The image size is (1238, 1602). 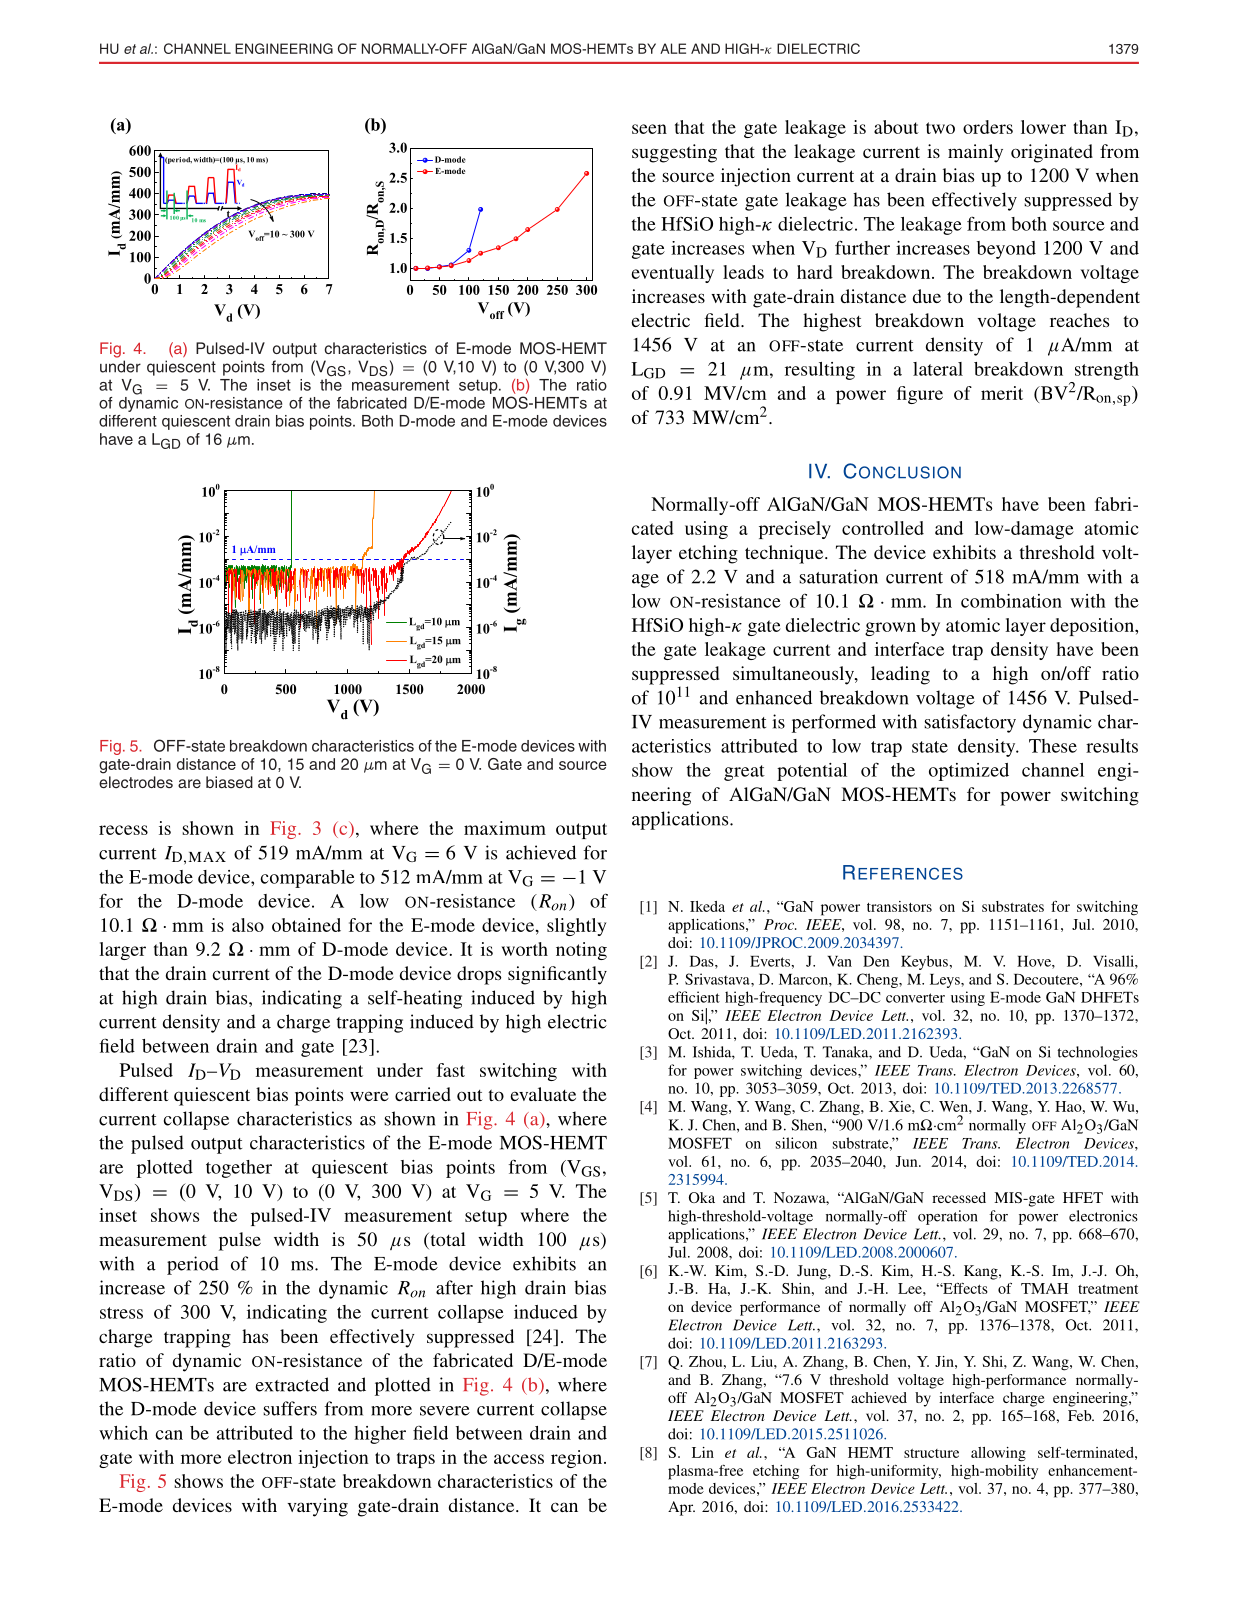 I want to click on allowing, so click(x=998, y=1454).
